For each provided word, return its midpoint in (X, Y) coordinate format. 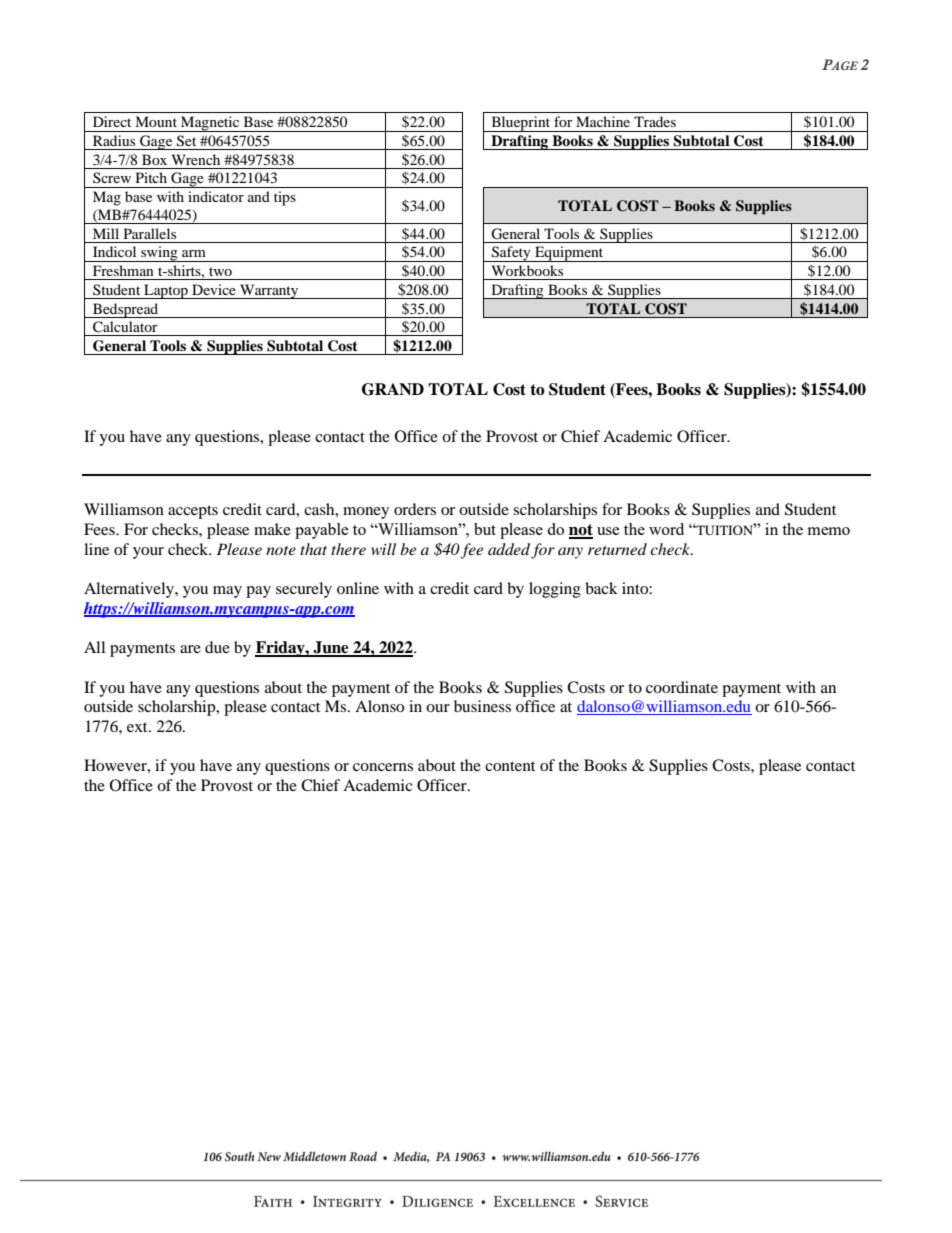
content (510, 766)
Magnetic (210, 124)
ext (138, 727)
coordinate (682, 687)
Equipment (569, 254)
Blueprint (521, 124)
